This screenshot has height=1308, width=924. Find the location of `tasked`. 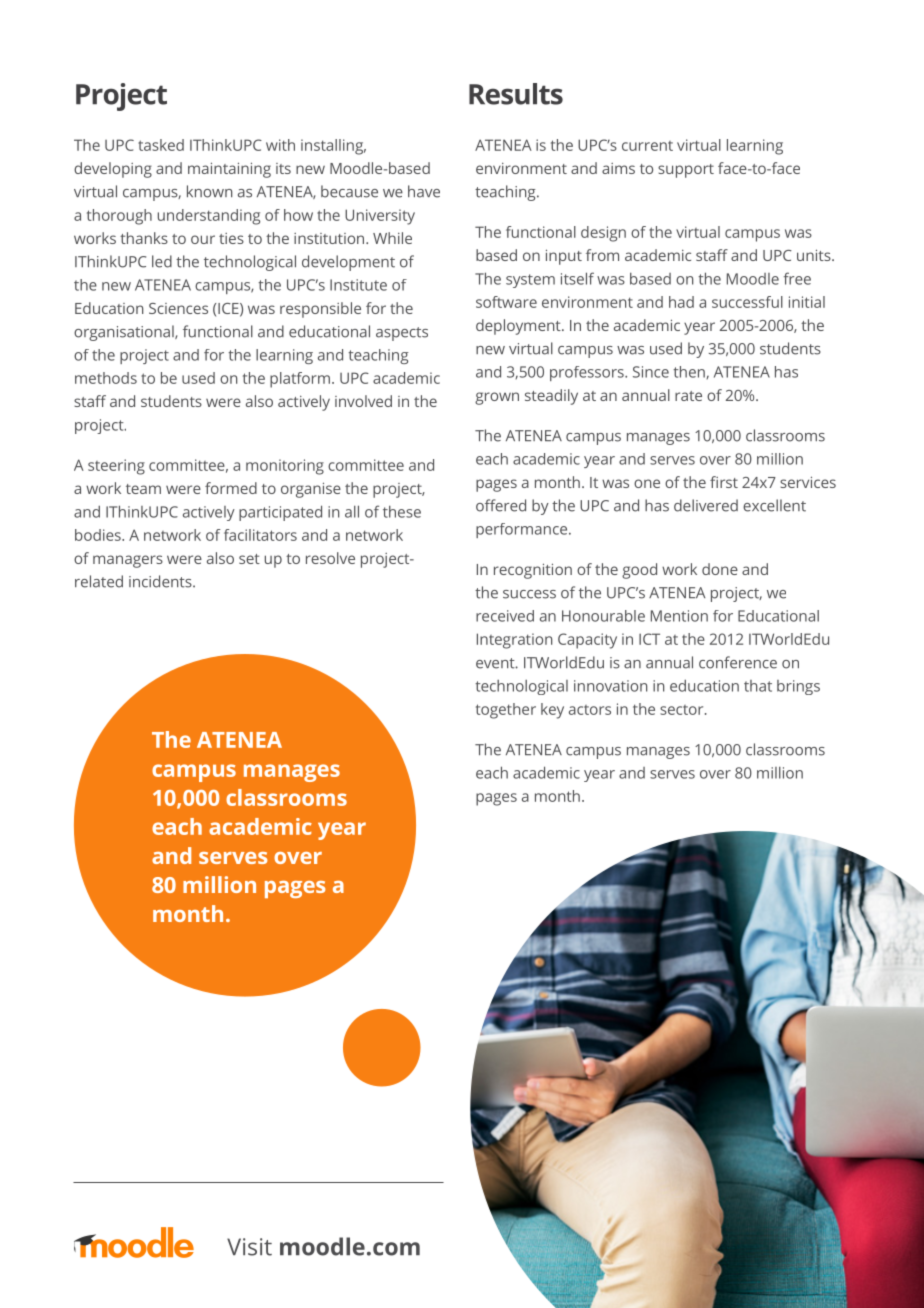

tasked is located at coordinates (161, 145).
